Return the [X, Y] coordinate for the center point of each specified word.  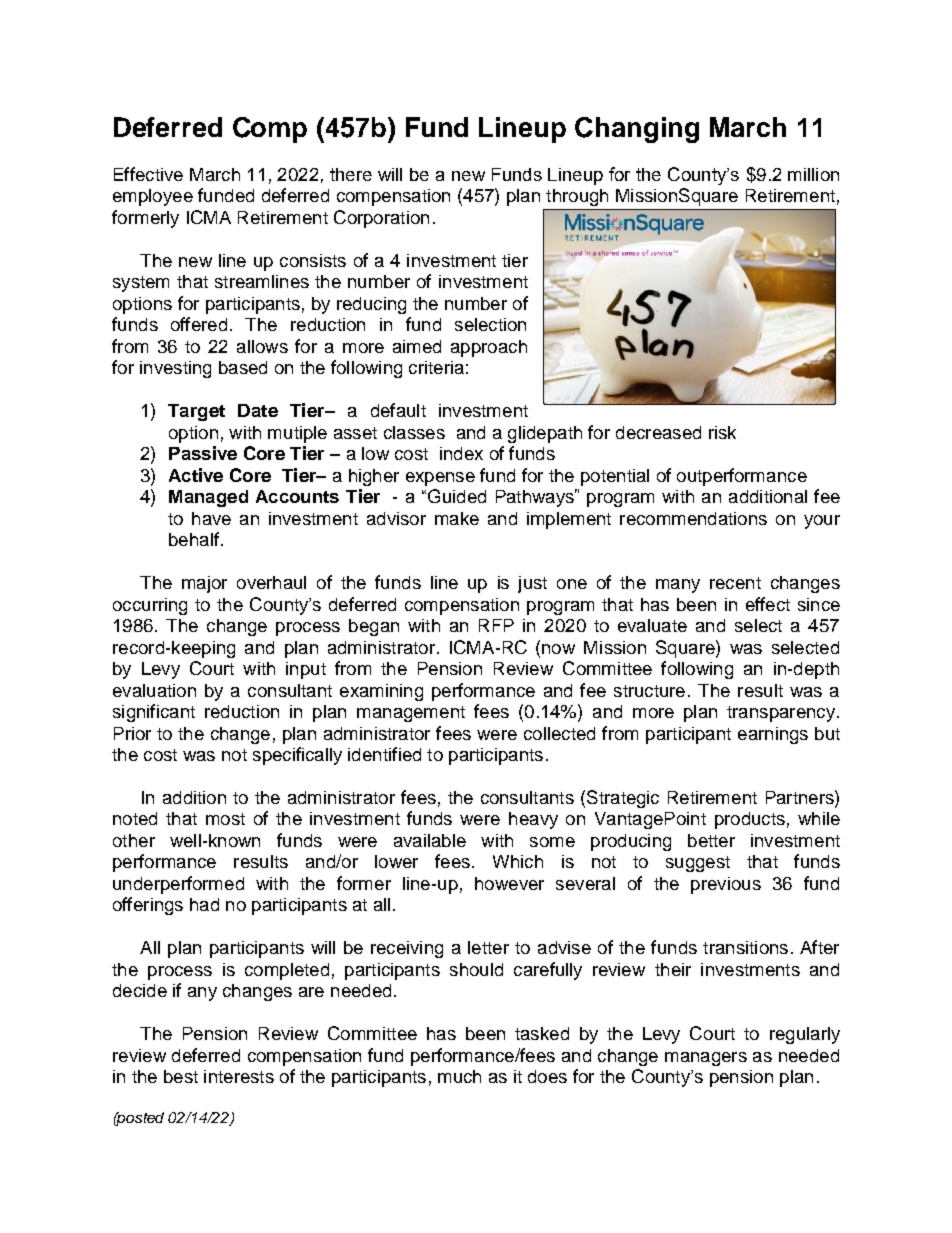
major [204, 584]
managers [706, 1059]
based [243, 367]
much [459, 1076]
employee [153, 197]
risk [722, 432]
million [813, 174]
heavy [533, 820]
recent [735, 583]
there [351, 174]
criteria [436, 367]
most [225, 819]
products [750, 820]
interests [239, 1076]
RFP [496, 625]
